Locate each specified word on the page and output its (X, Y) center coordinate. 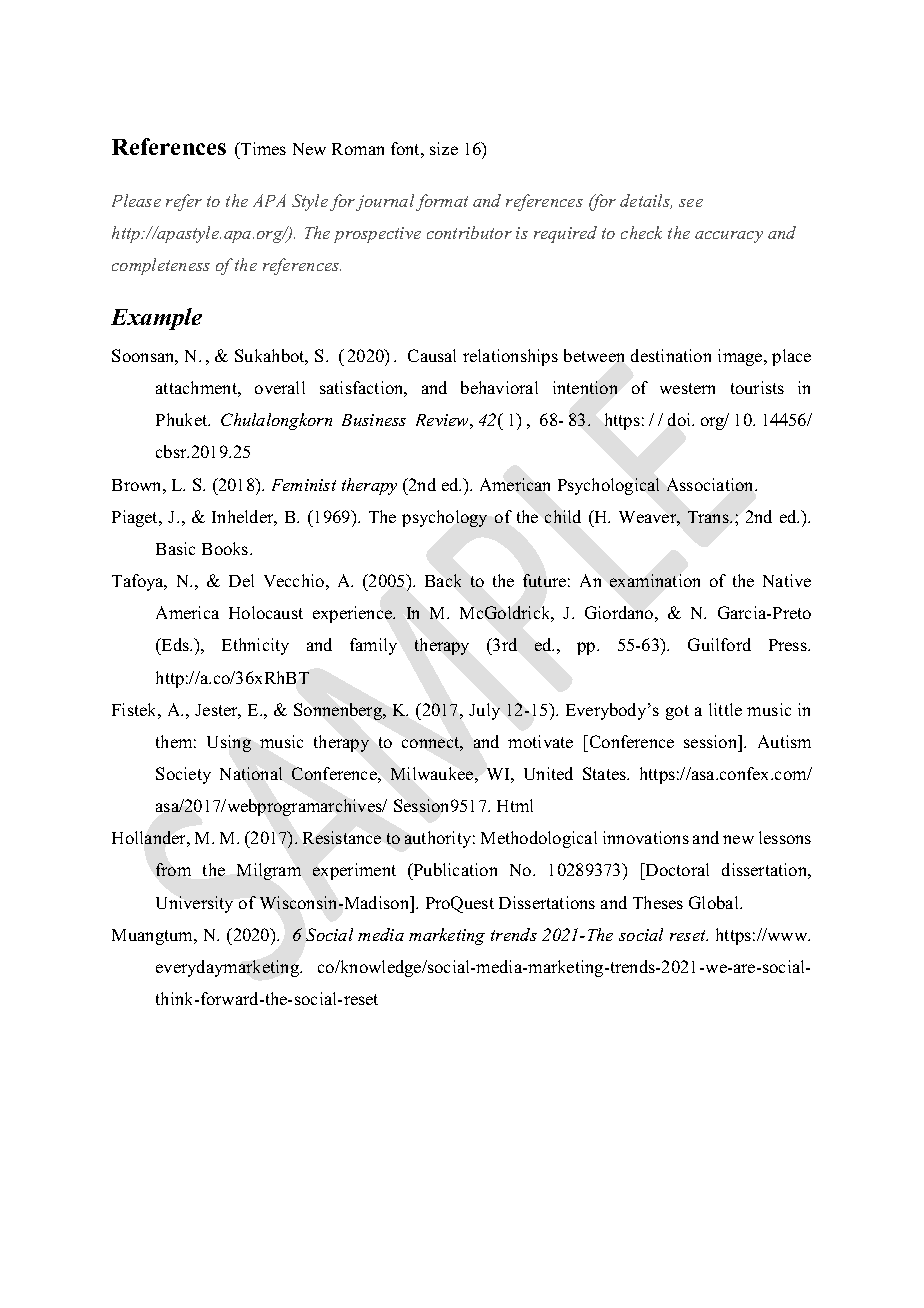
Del (241, 580)
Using (229, 743)
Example (156, 319)
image (741, 357)
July (484, 711)
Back (443, 580)
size (444, 148)
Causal (432, 355)
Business (374, 420)
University (194, 904)
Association (712, 484)
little (725, 709)
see (691, 203)
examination (655, 580)
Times (262, 148)
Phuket (183, 419)
